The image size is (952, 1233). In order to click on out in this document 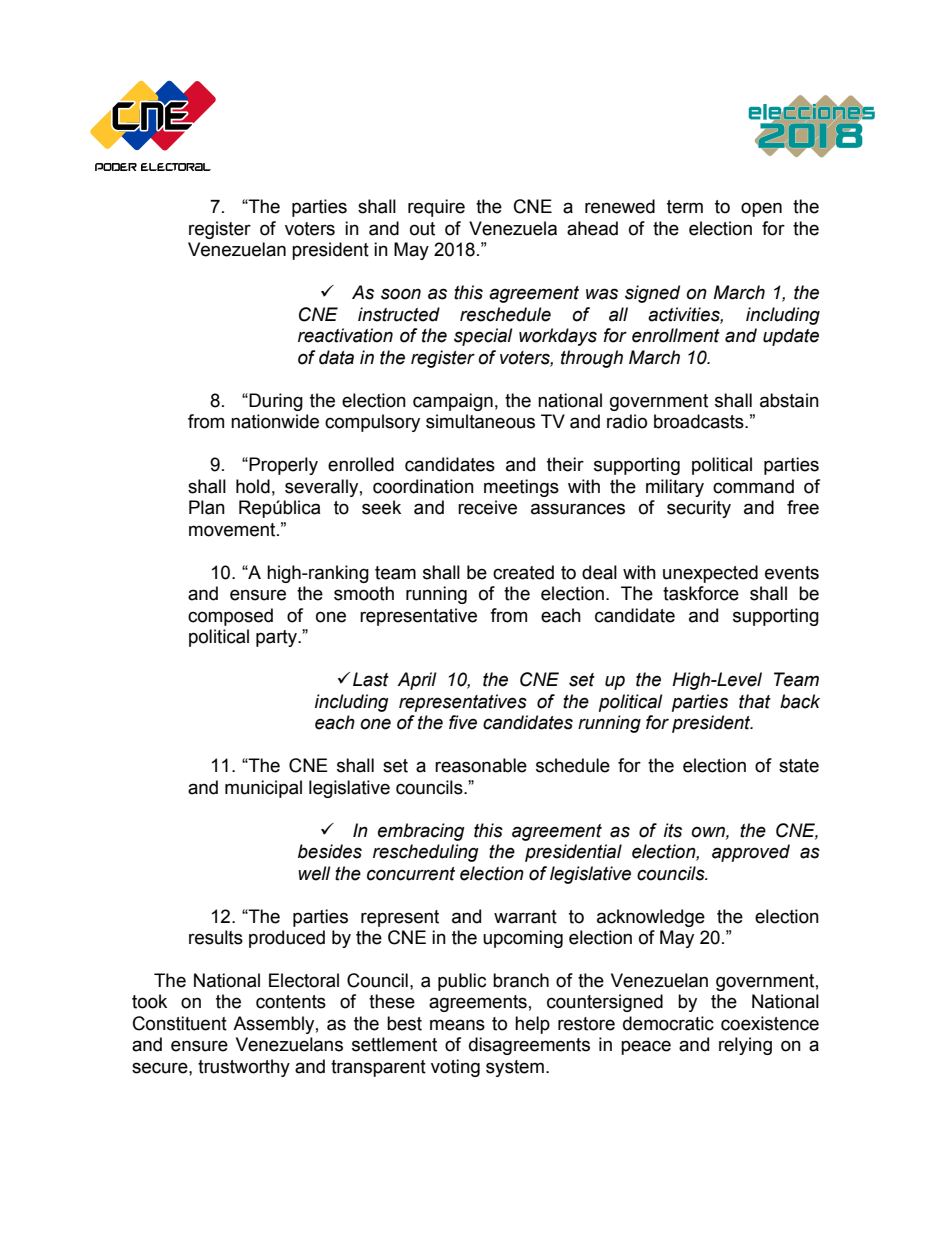, I will do `click(422, 229)`.
